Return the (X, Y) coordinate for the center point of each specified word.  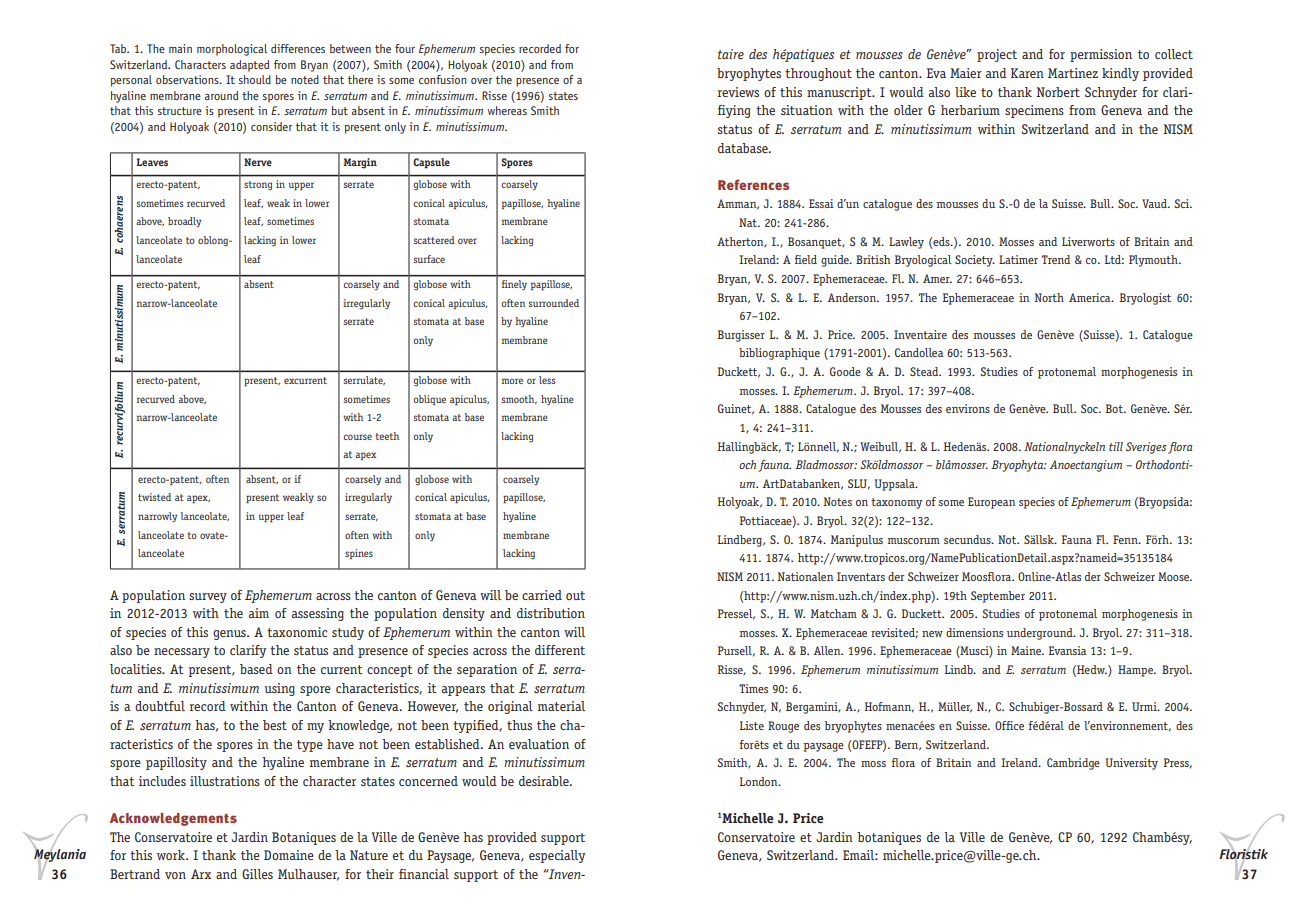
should (255, 79)
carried (542, 595)
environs (968, 408)
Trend (1056, 259)
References (753, 184)
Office (1009, 725)
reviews (738, 92)
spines (359, 554)
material (561, 706)
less (547, 380)
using (279, 689)
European (991, 503)
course (357, 437)
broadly (184, 222)
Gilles (257, 874)
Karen (1027, 73)
